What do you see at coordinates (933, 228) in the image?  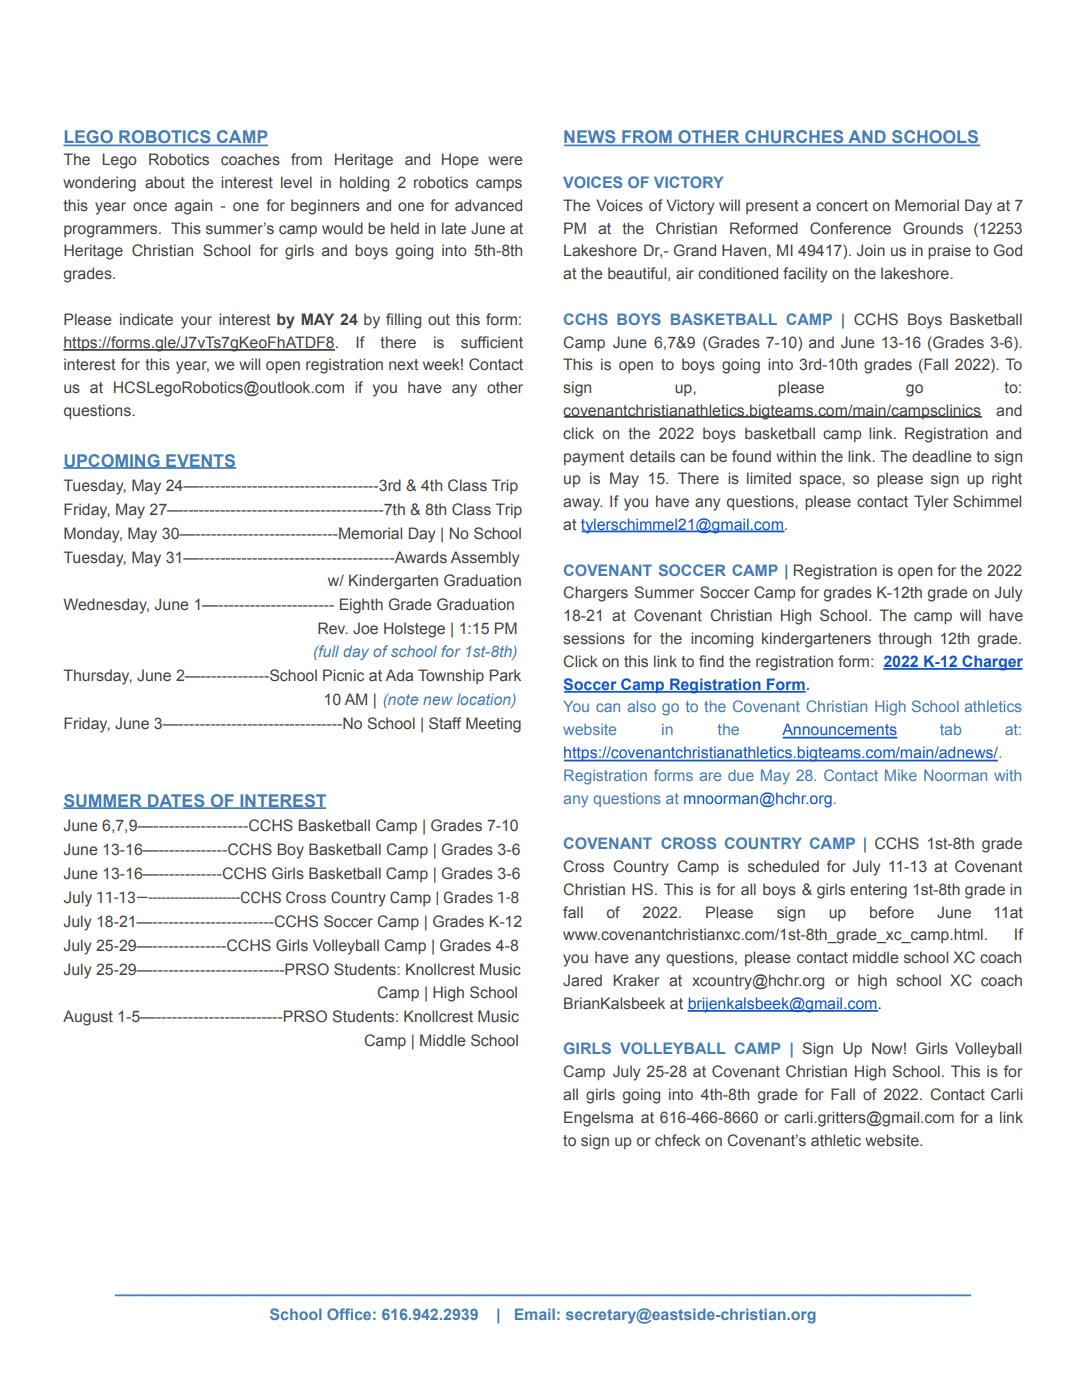 I see `Grounds` at bounding box center [933, 228].
